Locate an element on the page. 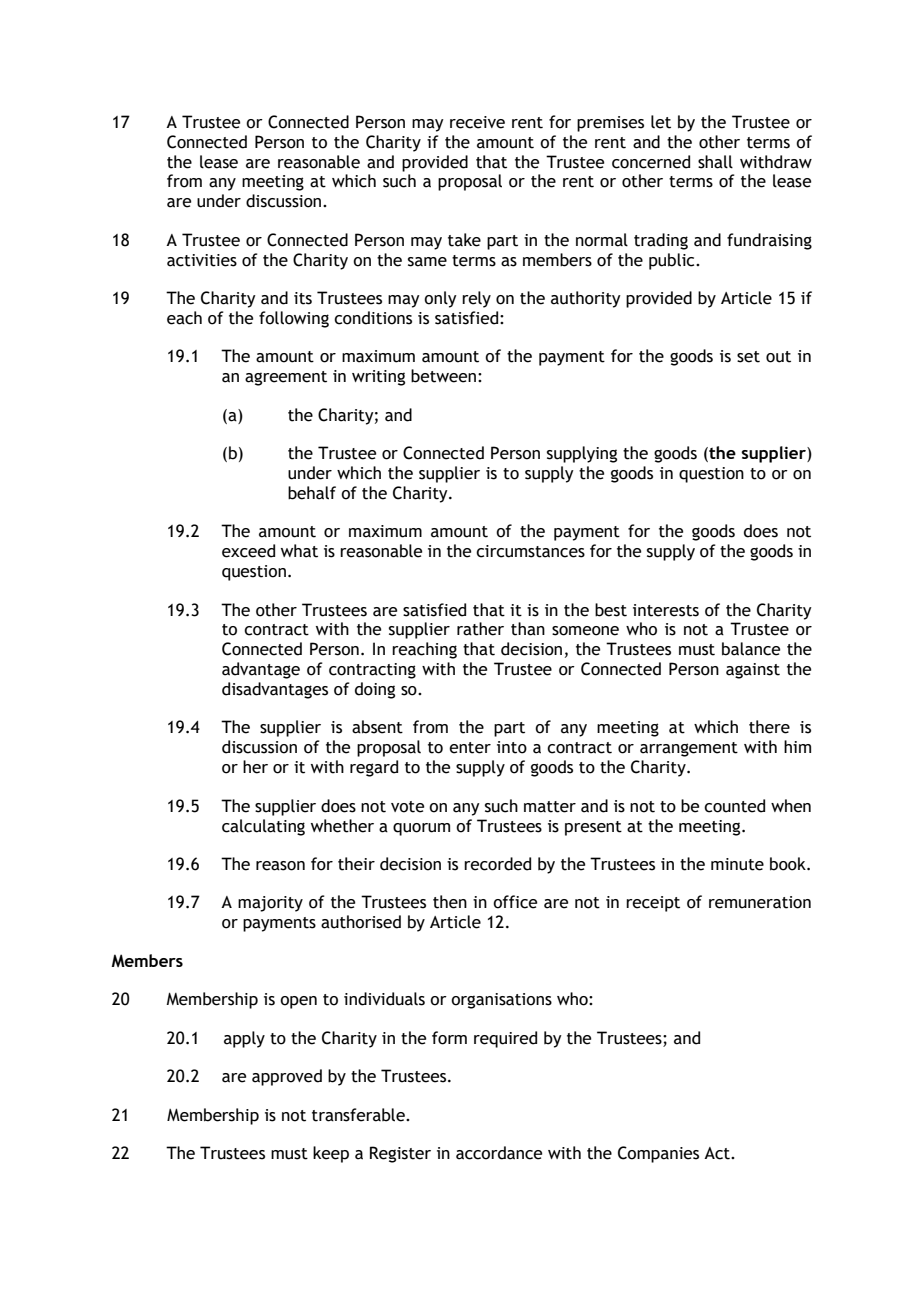 The image size is (924, 1308). between is located at coordinates (443, 376).
